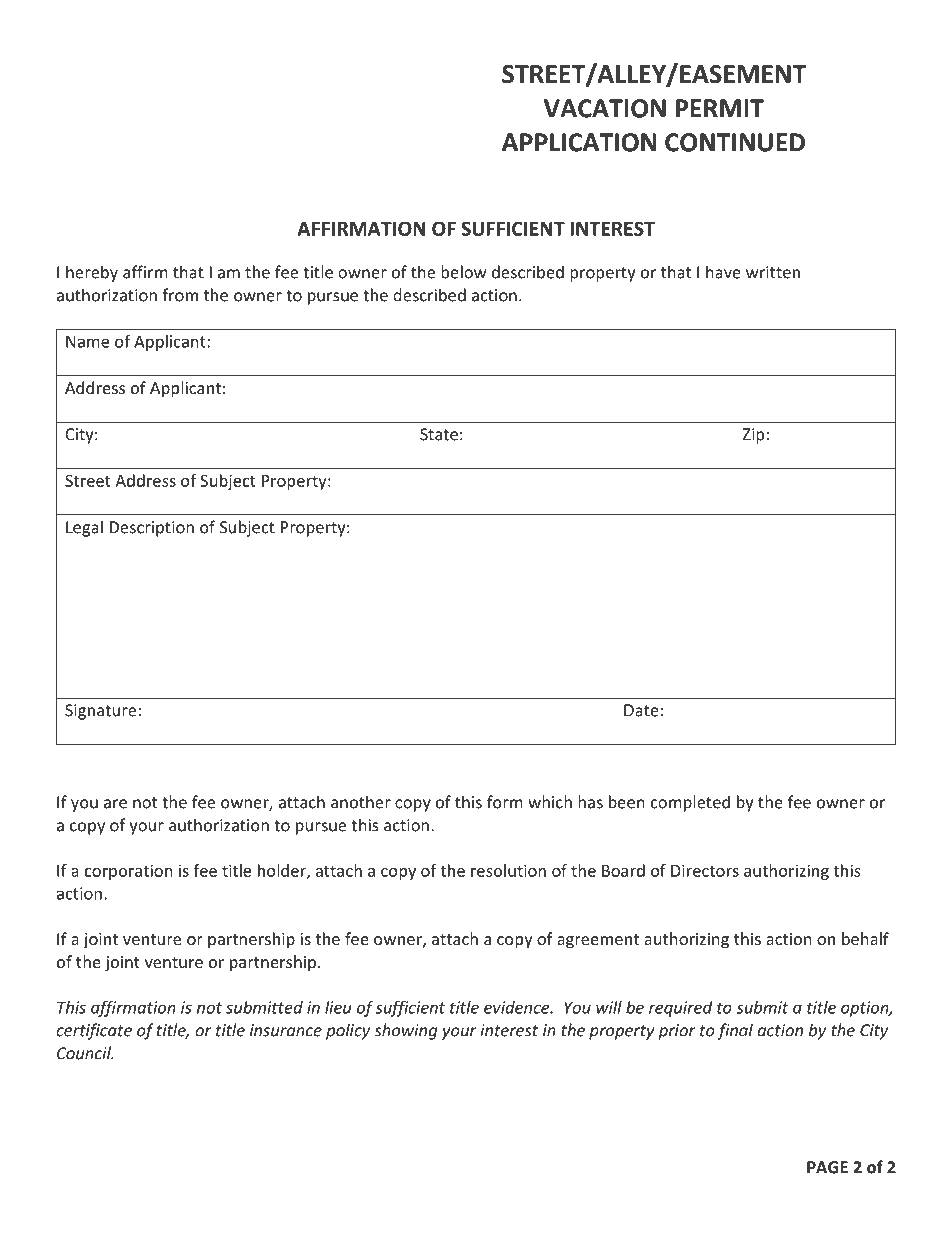 This screenshot has width=952, height=1233. Describe the element at coordinates (100, 712) in the screenshot. I see `Signature` at that location.
